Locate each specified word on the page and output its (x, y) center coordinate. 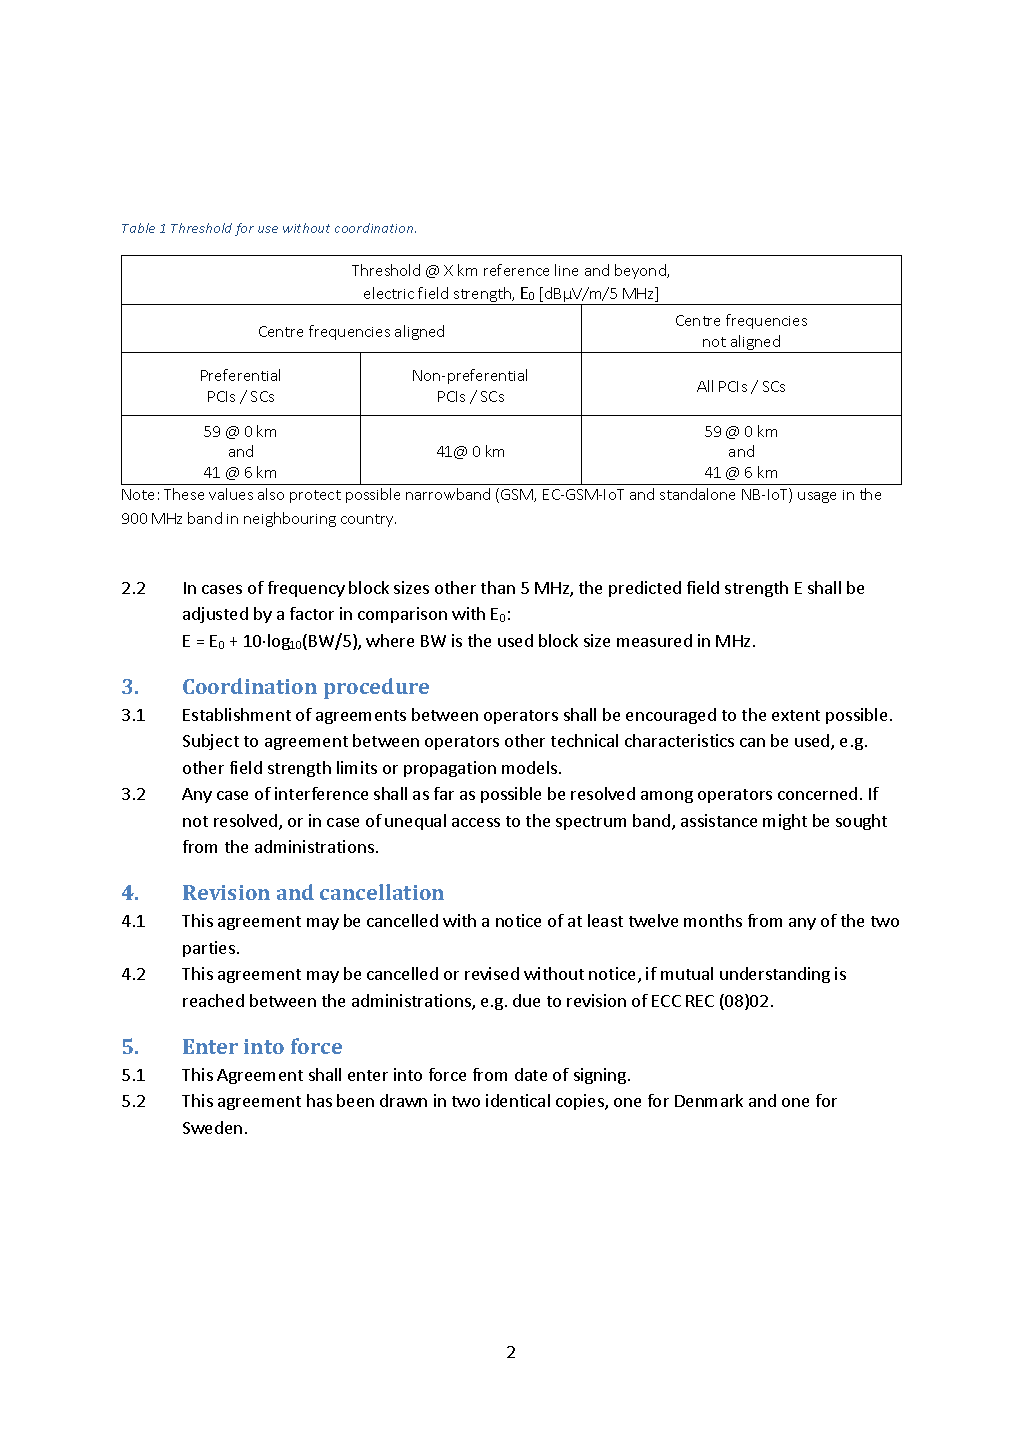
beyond (641, 271)
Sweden (212, 1127)
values (231, 494)
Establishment (237, 714)
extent (796, 715)
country (368, 520)
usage (817, 497)
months (713, 920)
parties (209, 949)
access (476, 822)
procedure (376, 688)
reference (516, 270)
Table (138, 228)
